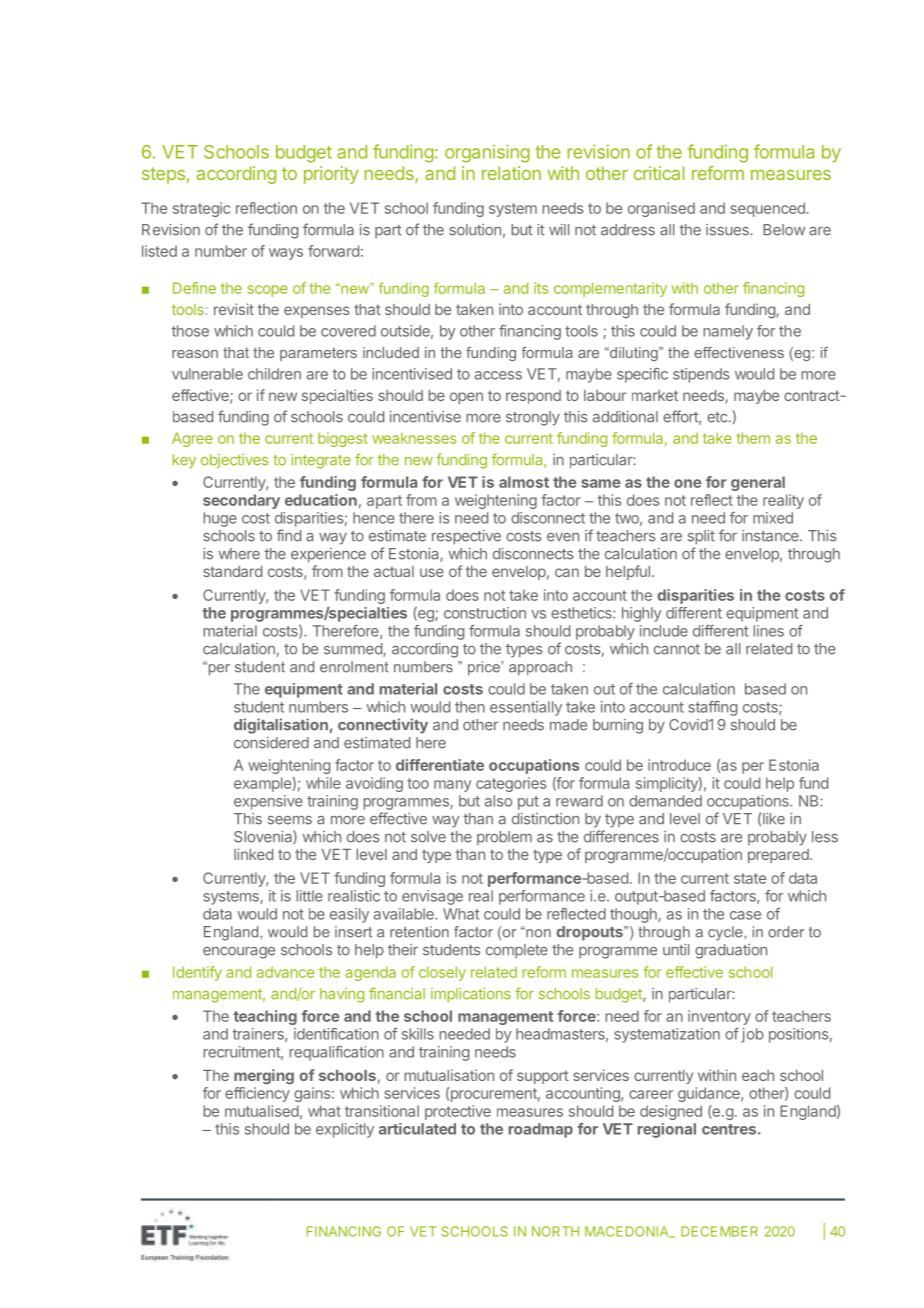 Image resolution: width=924 pixels, height=1308 pixels. What do you see at coordinates (533, 418) in the document?
I see `strongly` at bounding box center [533, 418].
